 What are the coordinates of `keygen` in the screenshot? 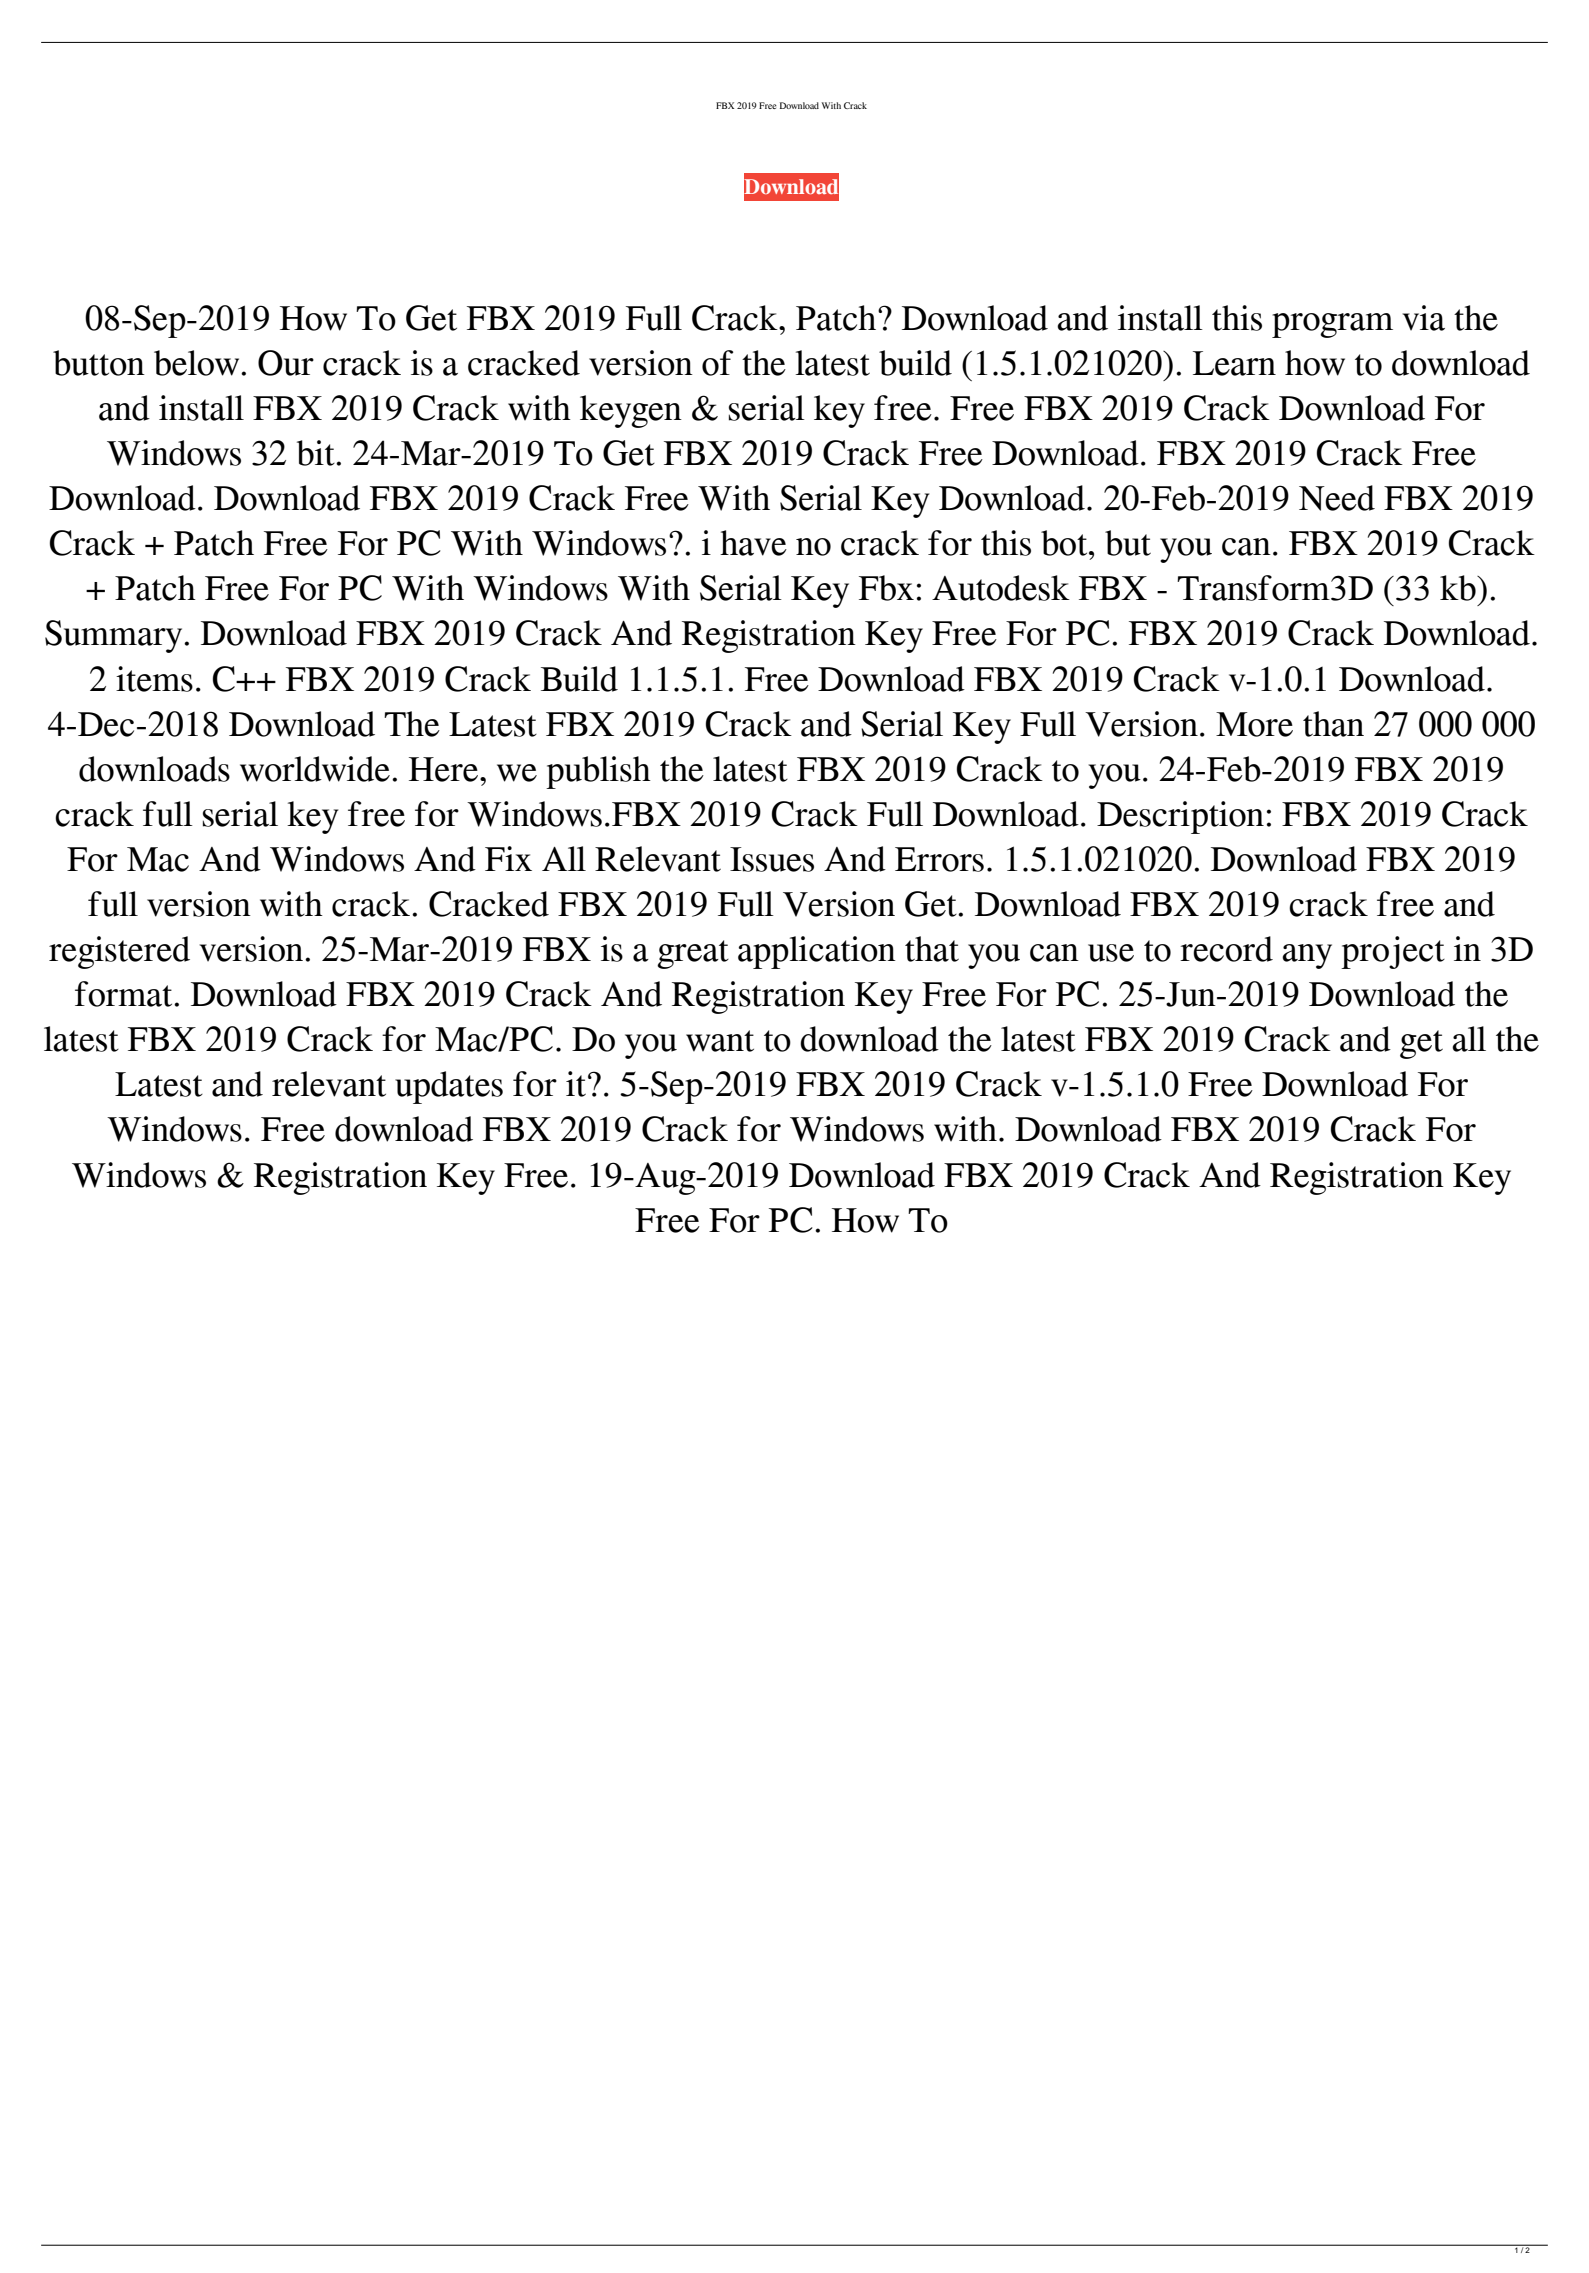 It's located at (631, 411).
